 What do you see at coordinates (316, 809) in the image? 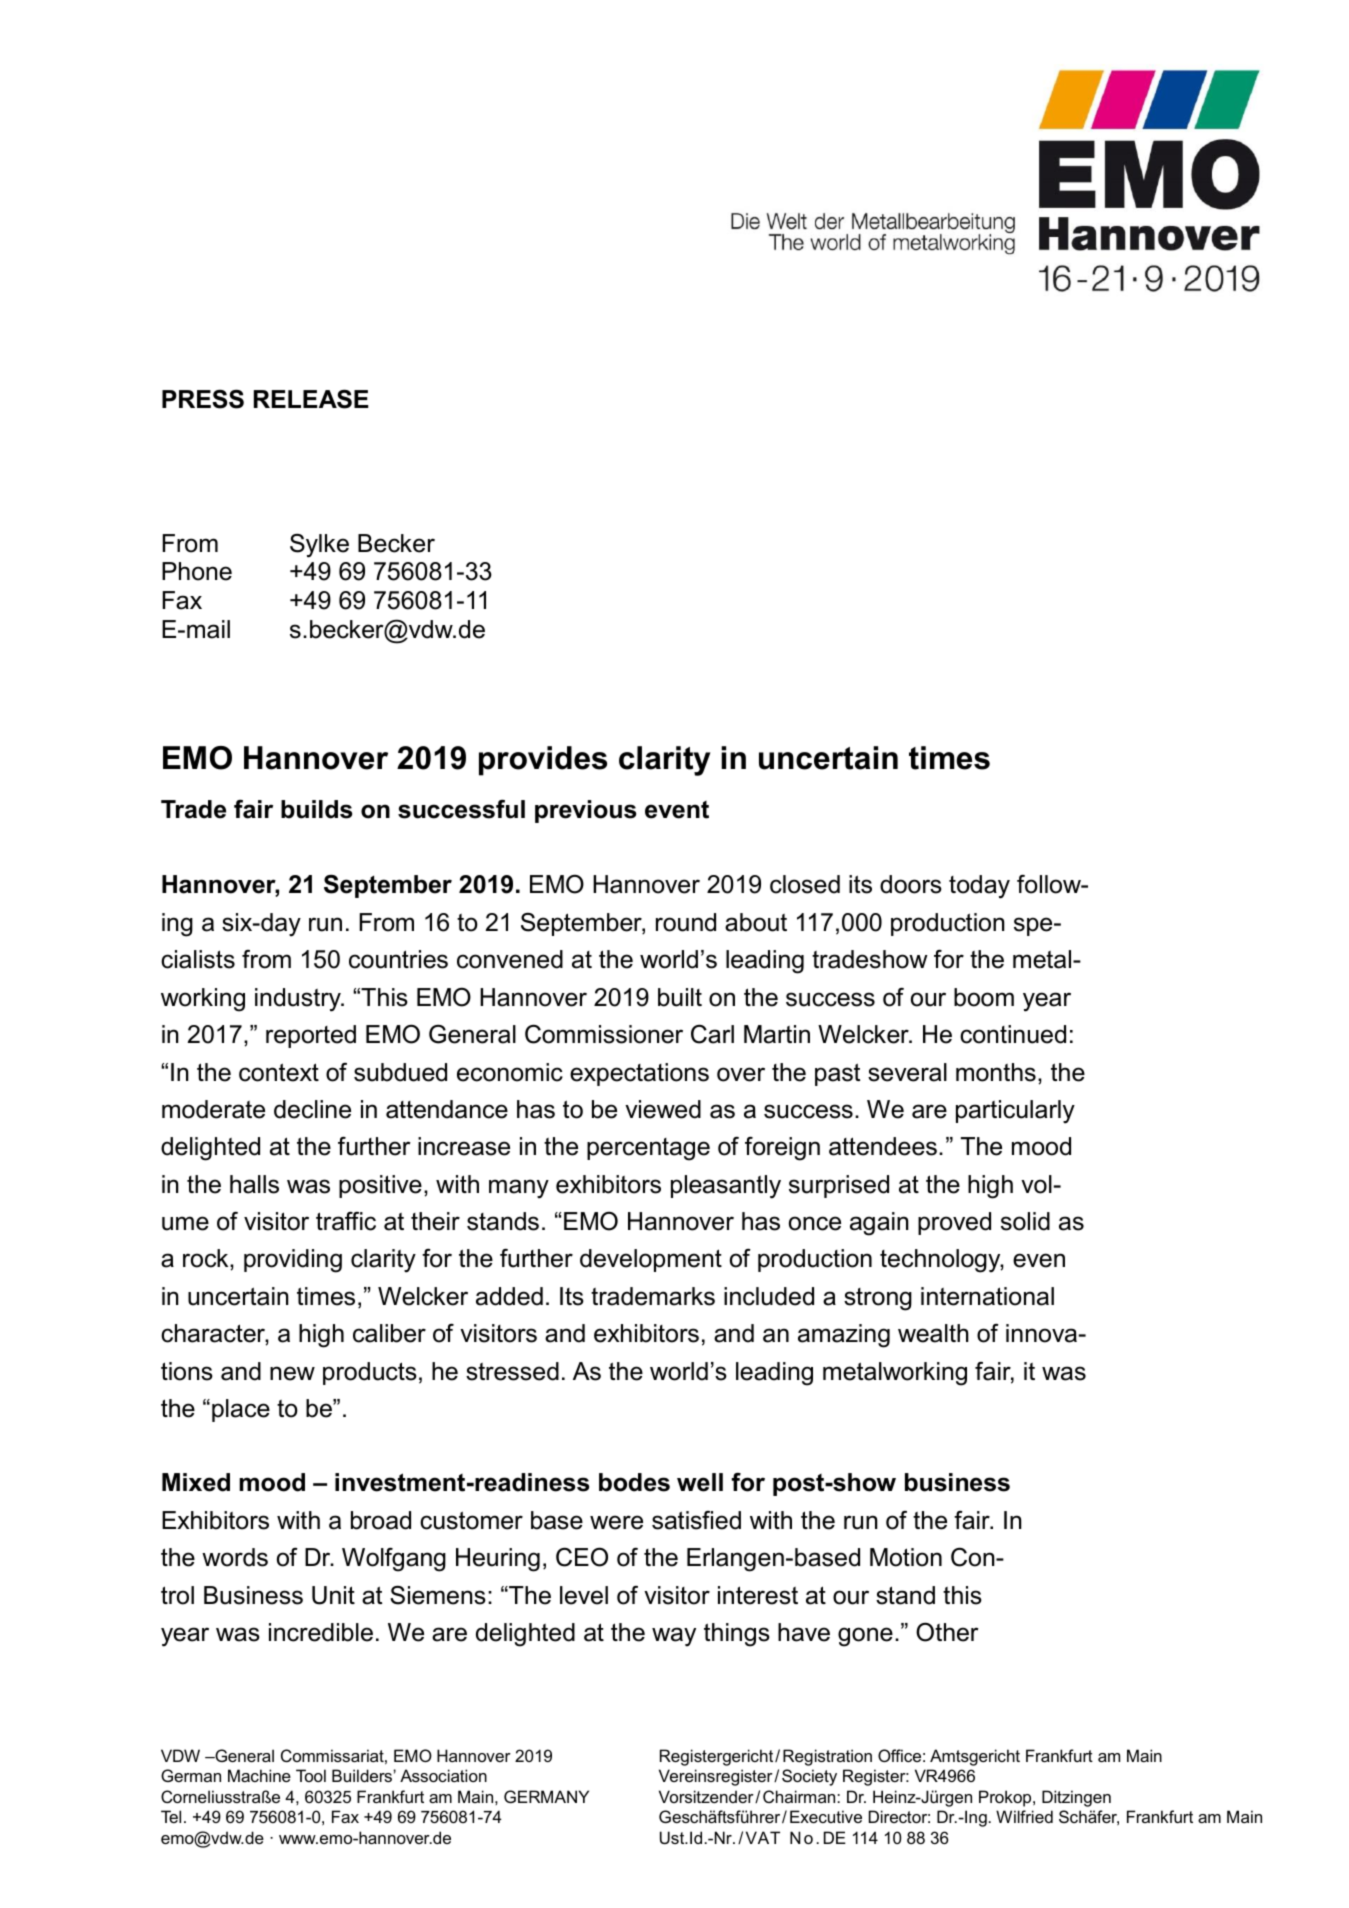
I see `builds` at bounding box center [316, 809].
